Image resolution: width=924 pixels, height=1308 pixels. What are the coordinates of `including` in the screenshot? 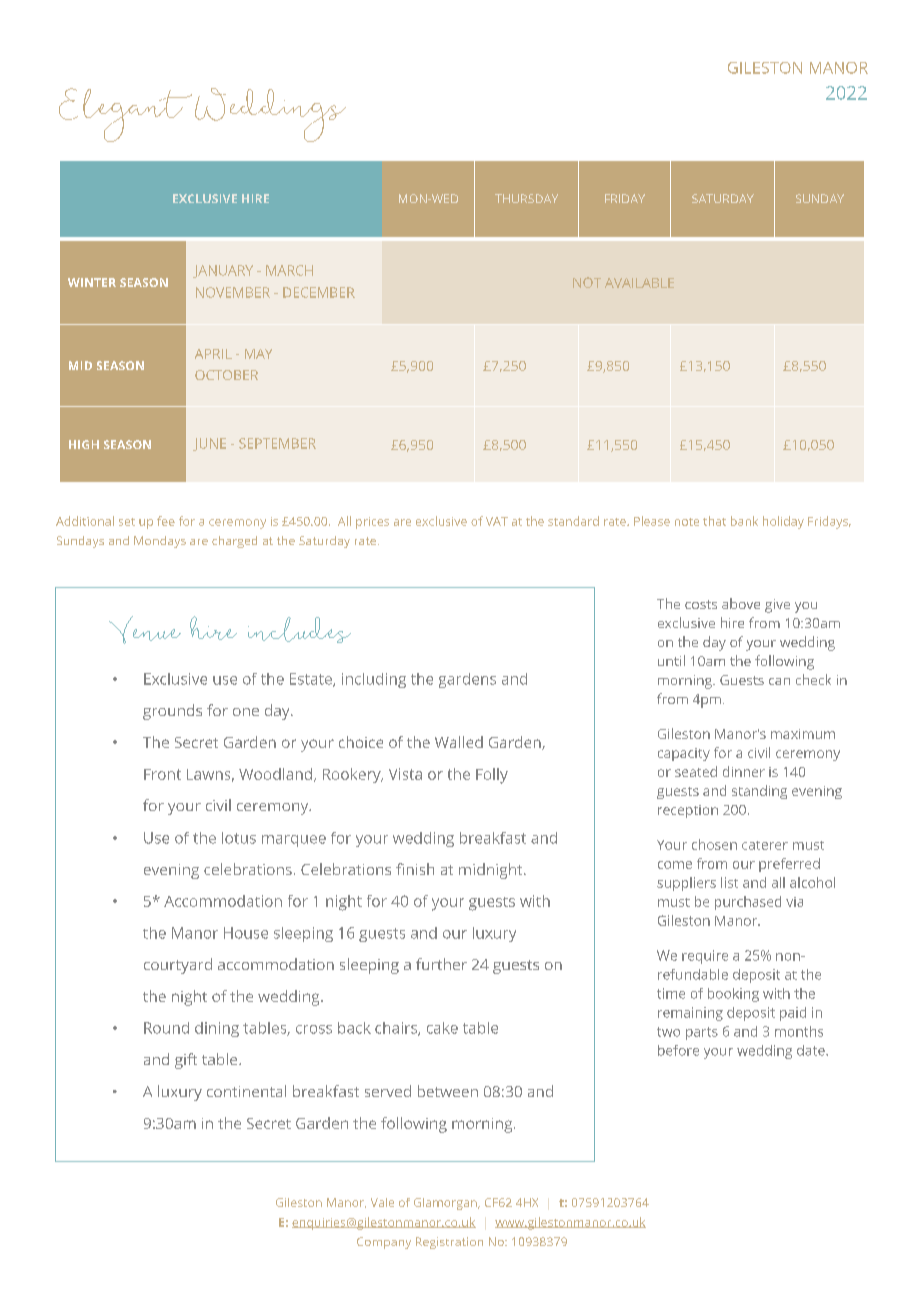 It's located at (374, 680).
